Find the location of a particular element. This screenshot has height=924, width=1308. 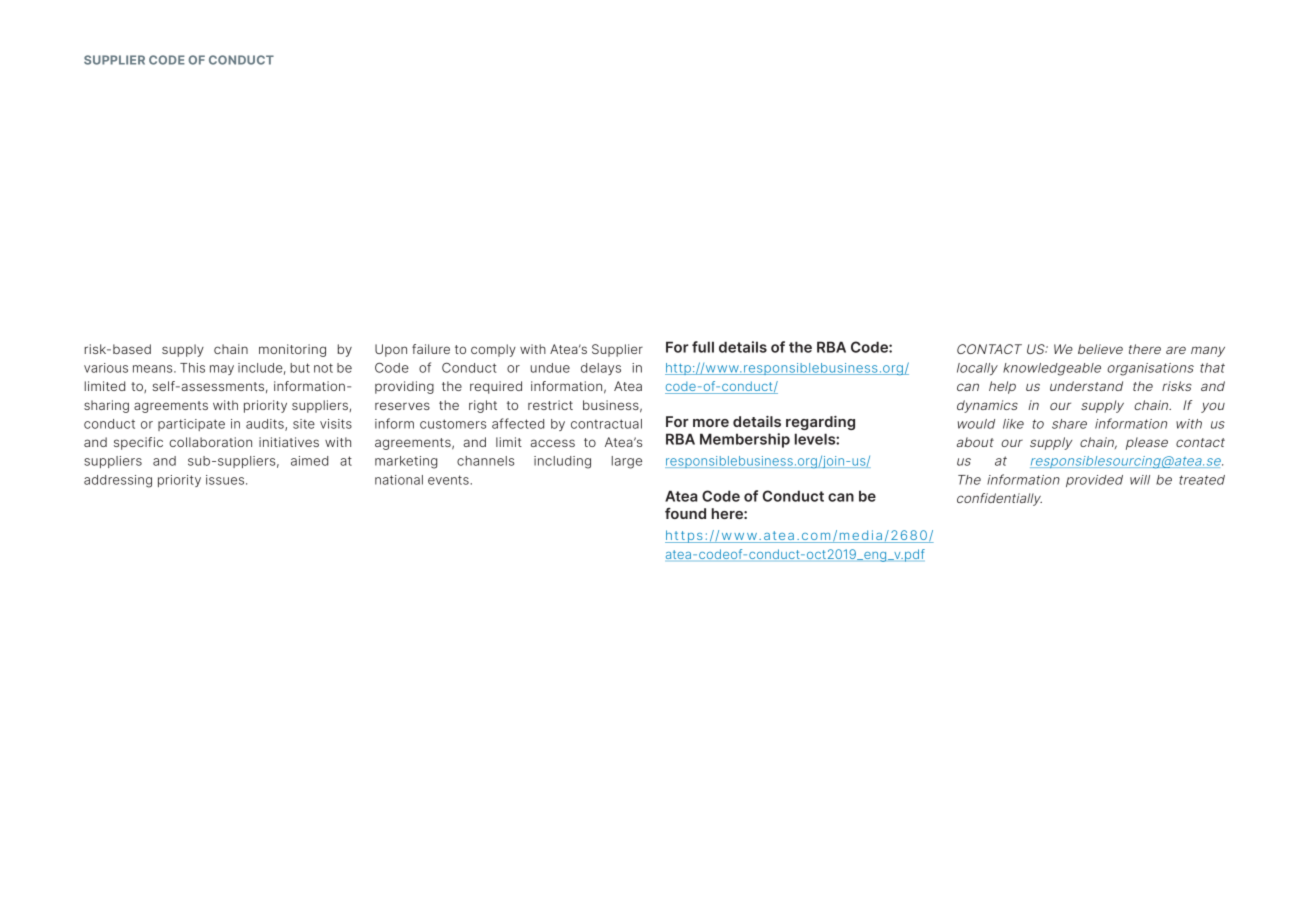

channels is located at coordinates (486, 461).
